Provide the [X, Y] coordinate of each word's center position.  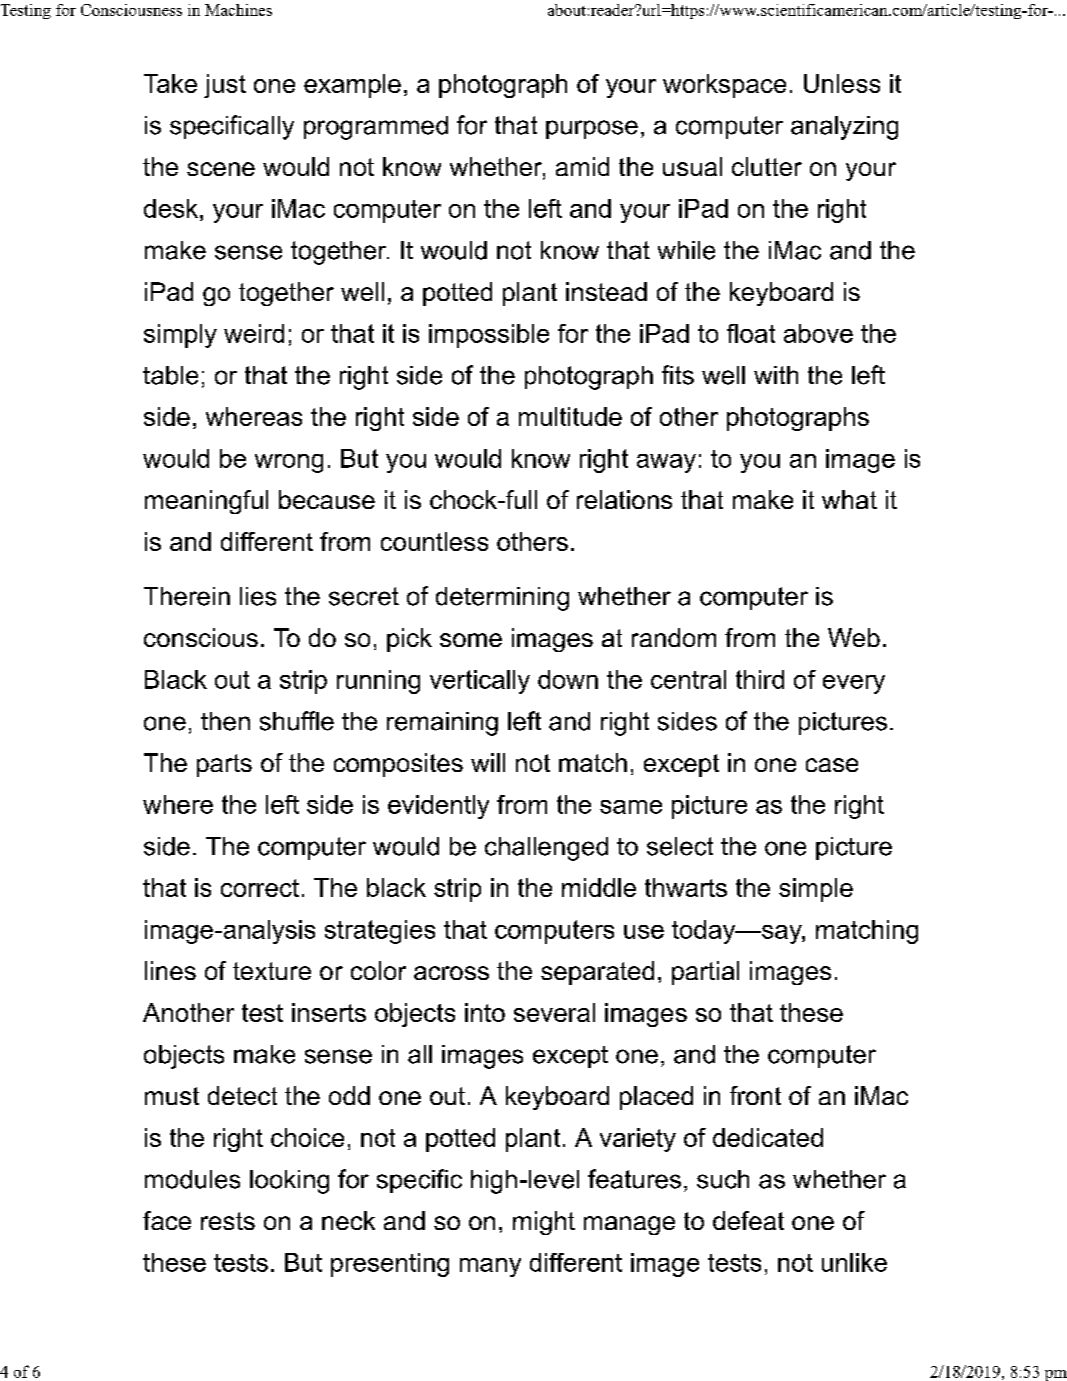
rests [228, 1221]
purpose [592, 129]
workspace [724, 86]
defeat [748, 1220]
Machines [238, 10]
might [544, 1223]
